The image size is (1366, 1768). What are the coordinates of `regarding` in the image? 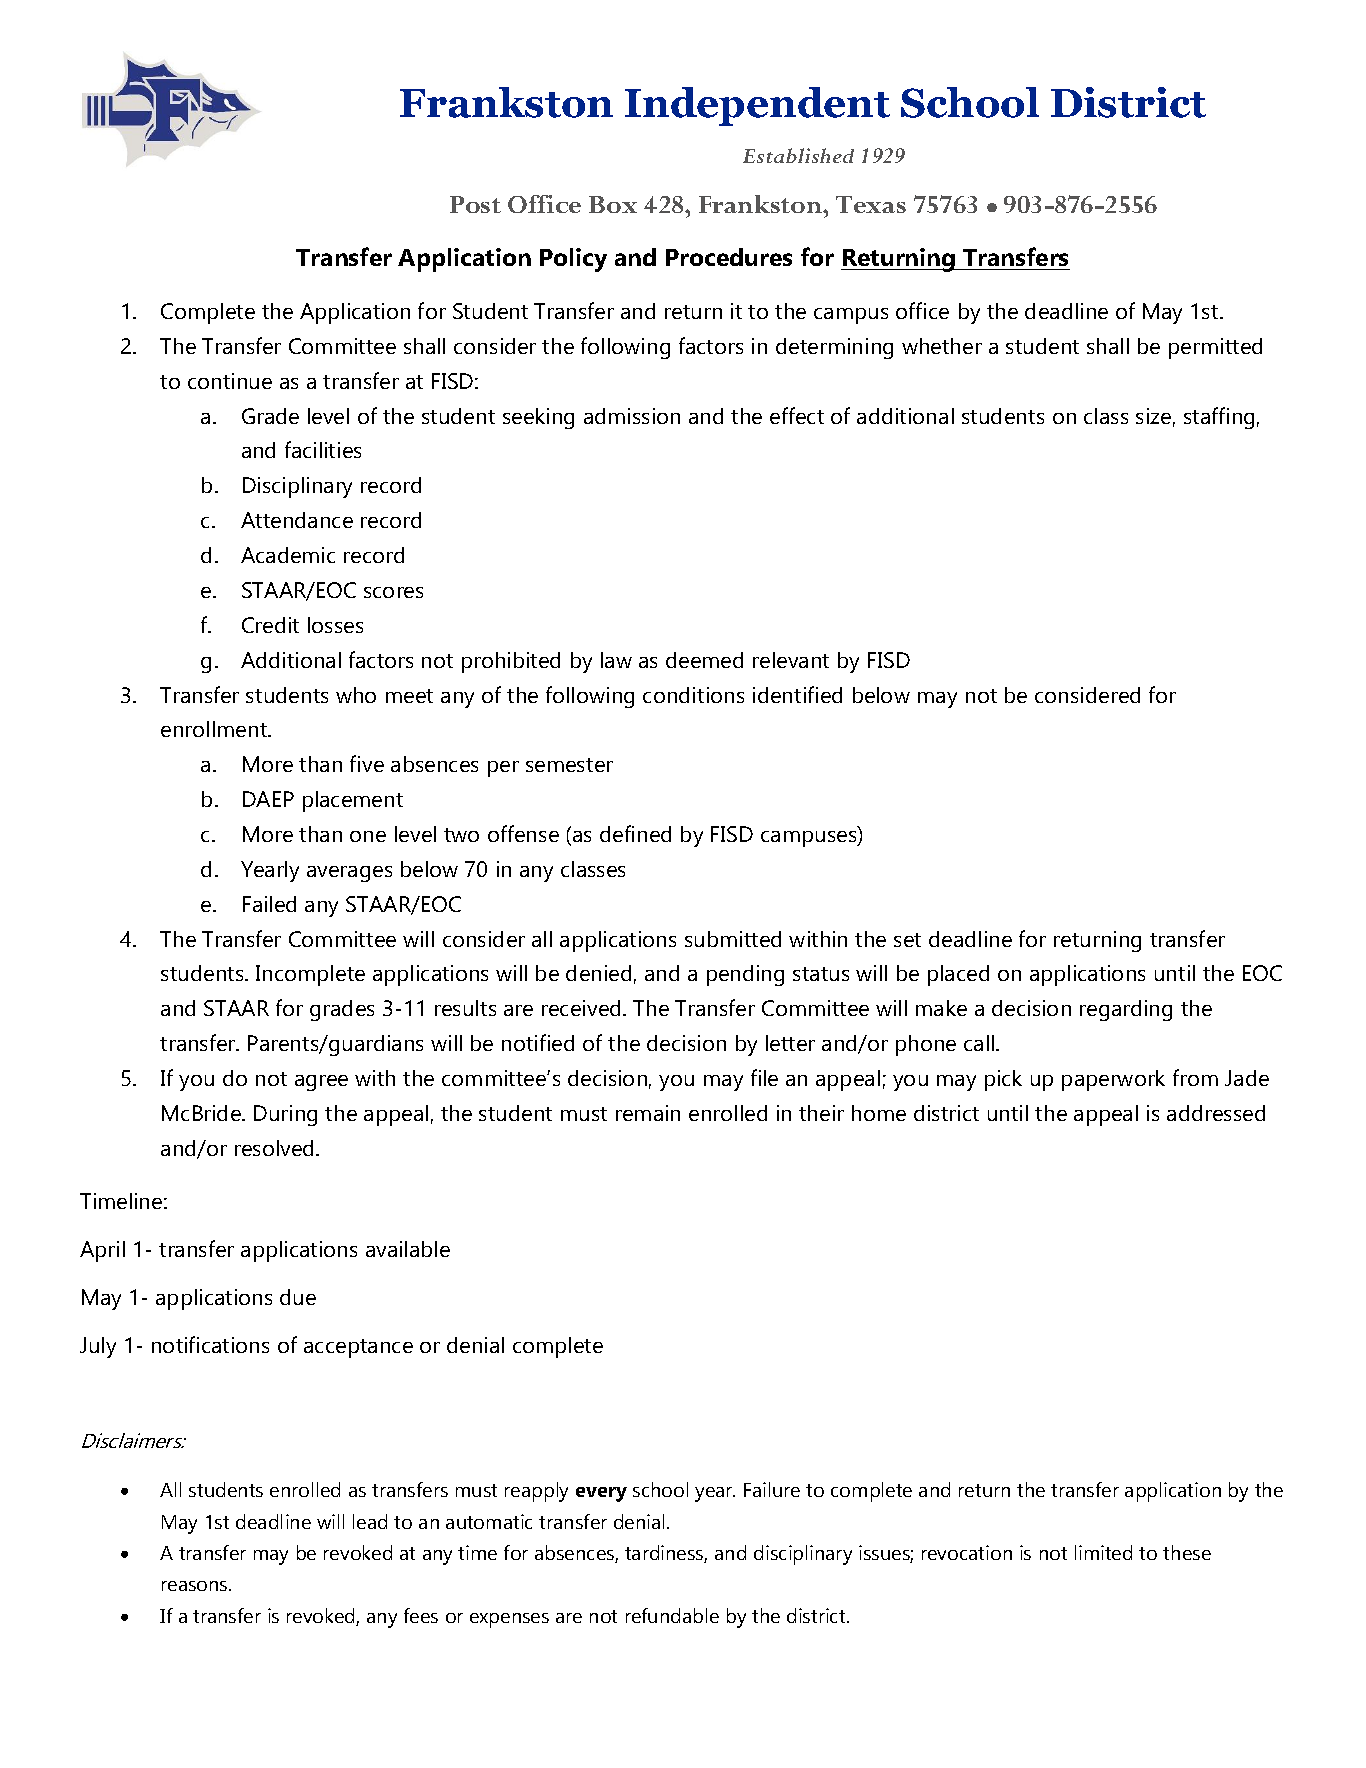 It's located at (1126, 1010).
